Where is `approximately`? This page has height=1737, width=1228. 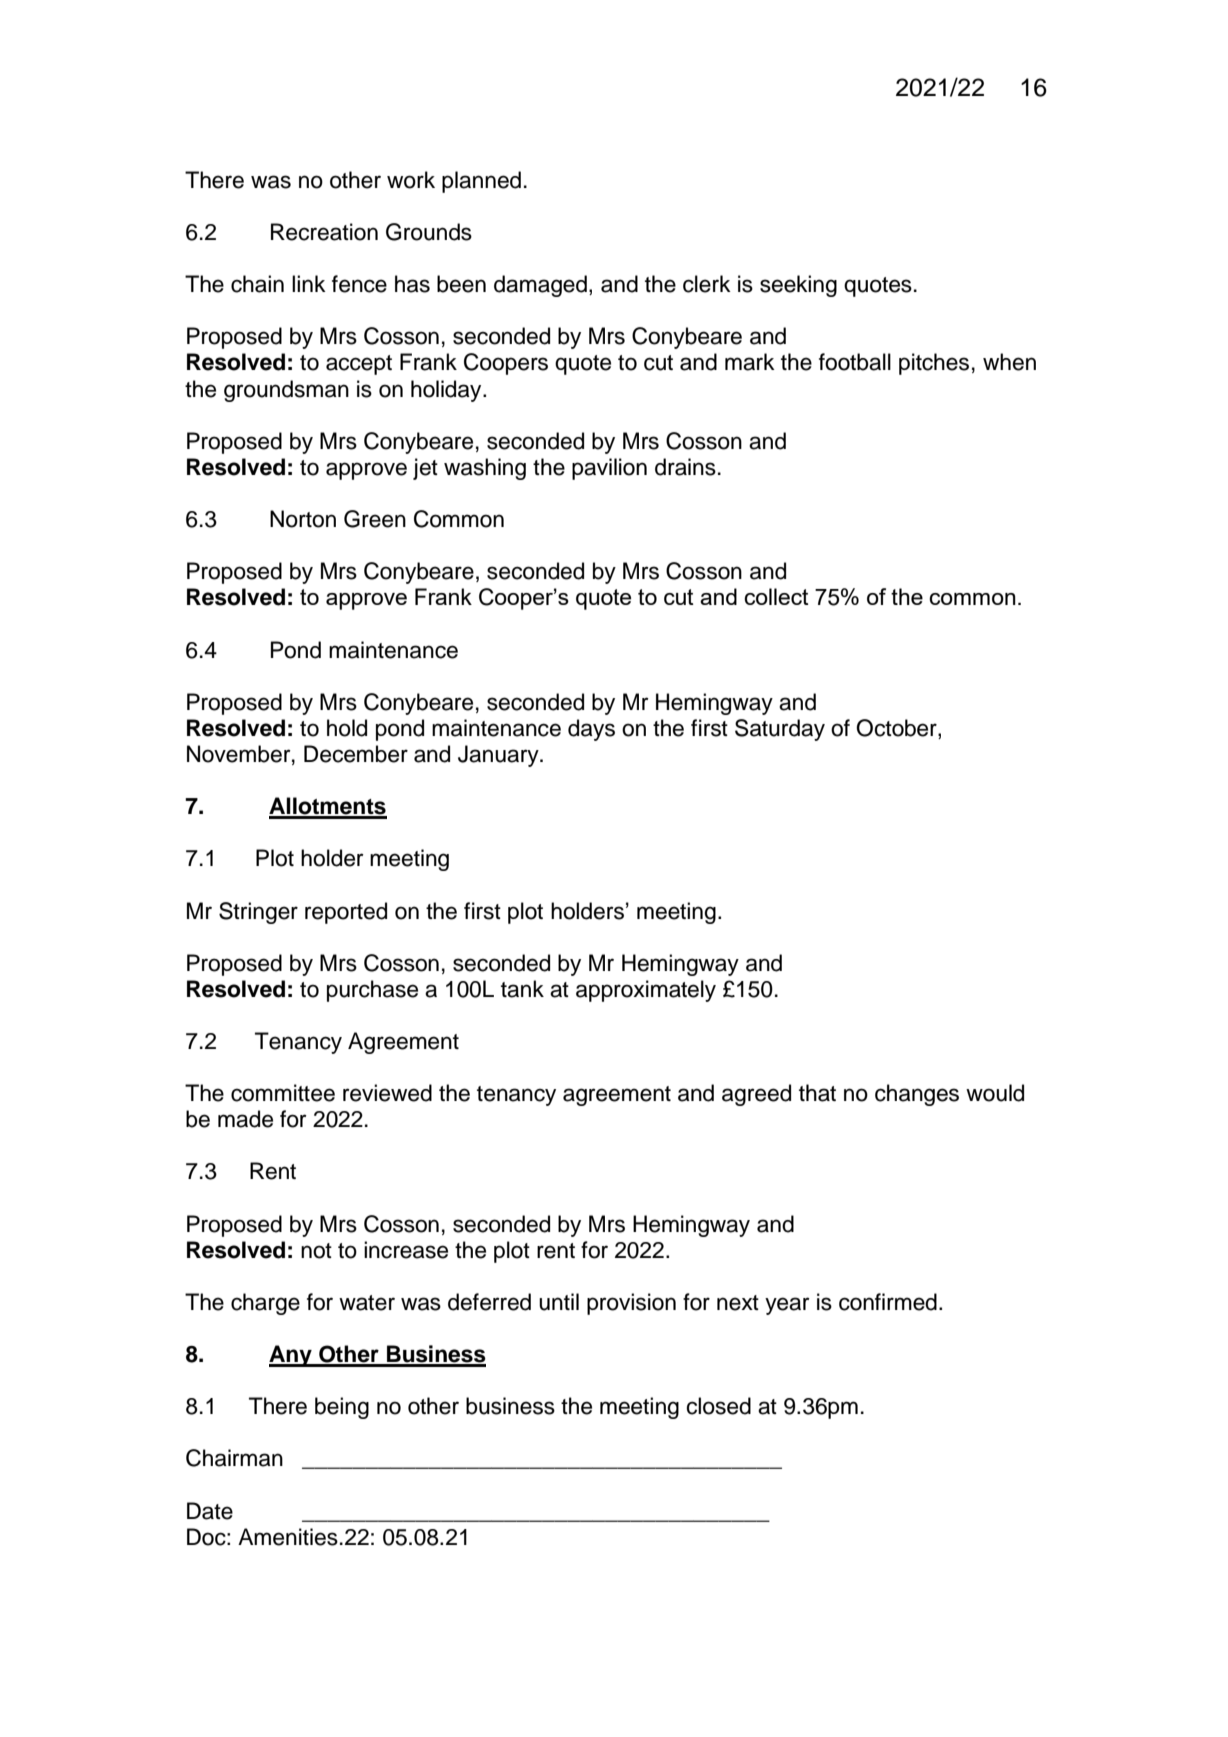 approximately is located at coordinates (646, 991).
